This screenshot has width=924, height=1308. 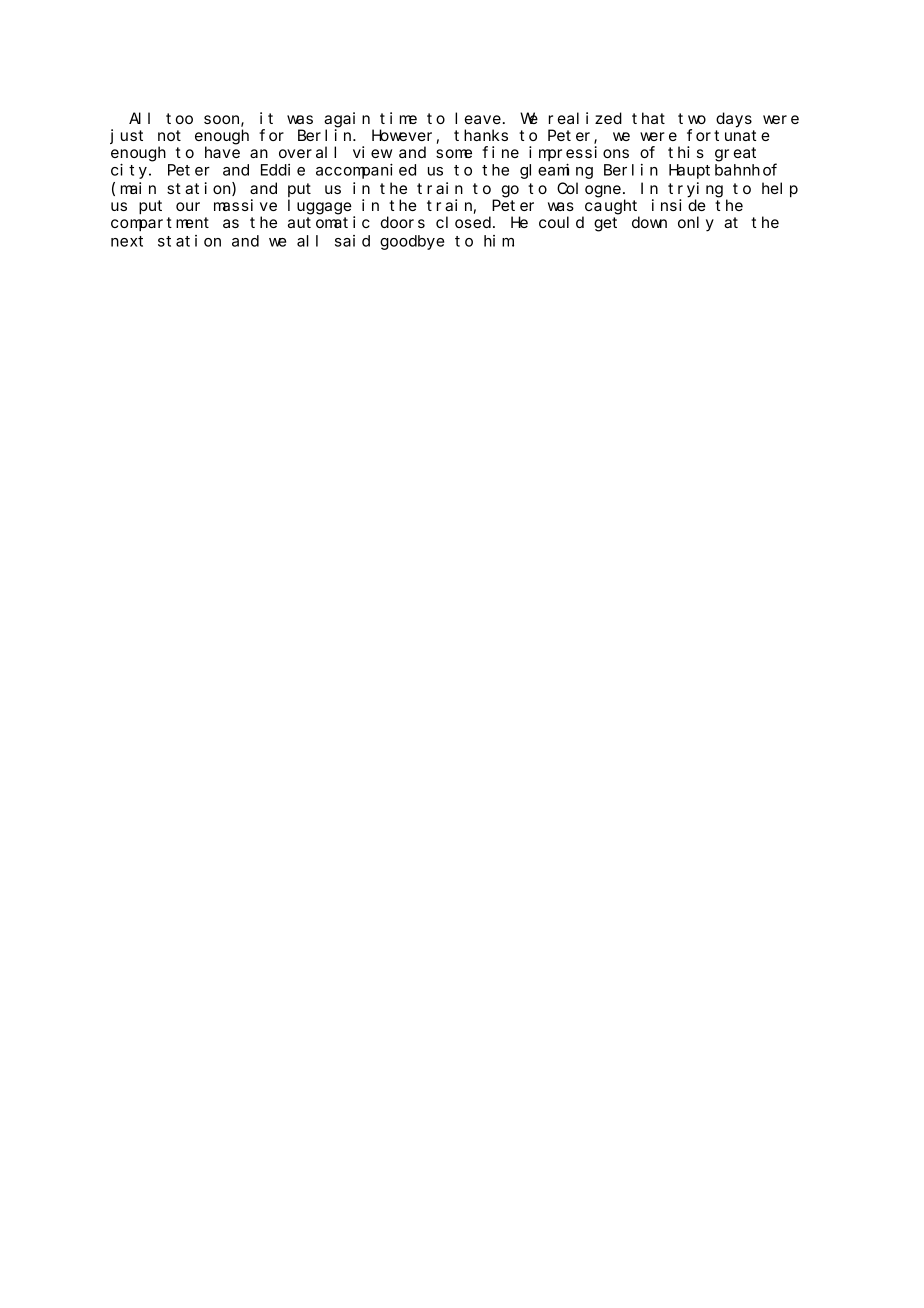 I want to click on gleaming, so click(x=556, y=171).
